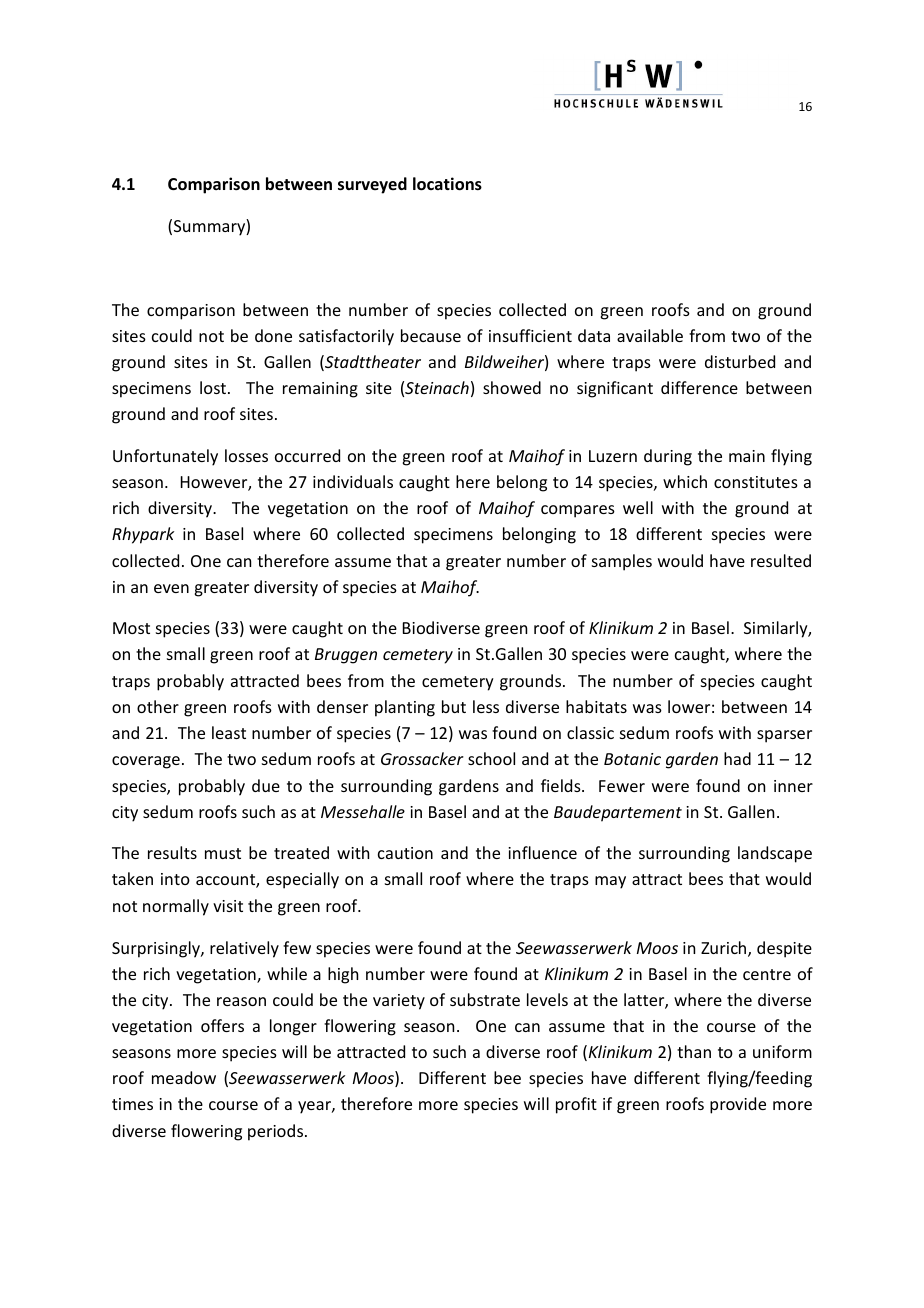 This screenshot has height=1308, width=924. What do you see at coordinates (277, 1132) in the screenshot?
I see `periods` at bounding box center [277, 1132].
